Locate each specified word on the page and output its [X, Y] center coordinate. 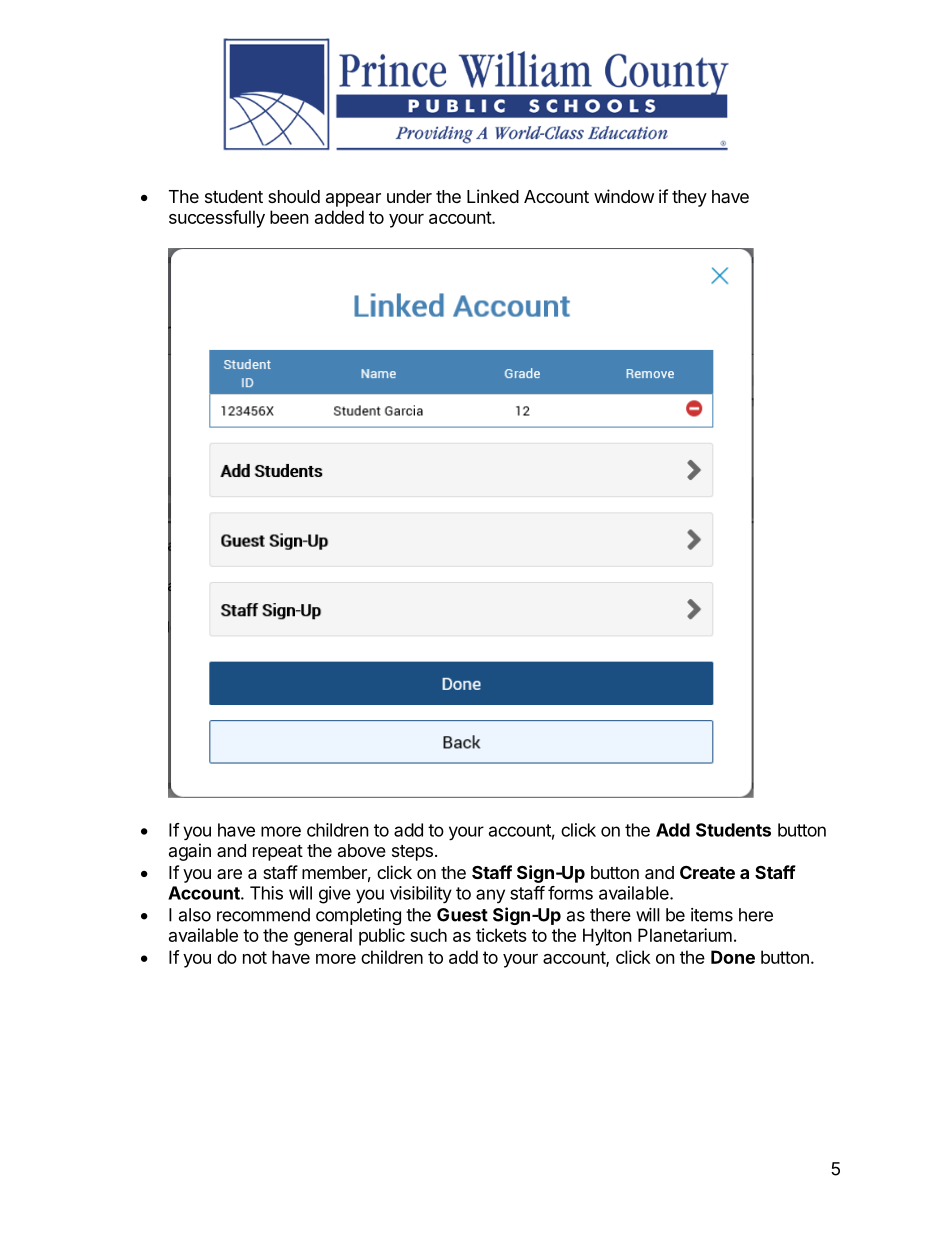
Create [707, 872]
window [624, 196]
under [409, 196]
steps [412, 853]
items [712, 915]
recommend [263, 915]
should [294, 196]
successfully [217, 219]
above [362, 850]
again [190, 852]
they [689, 198]
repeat [278, 853]
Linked [493, 196]
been [289, 217]
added [339, 217]
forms [570, 893]
